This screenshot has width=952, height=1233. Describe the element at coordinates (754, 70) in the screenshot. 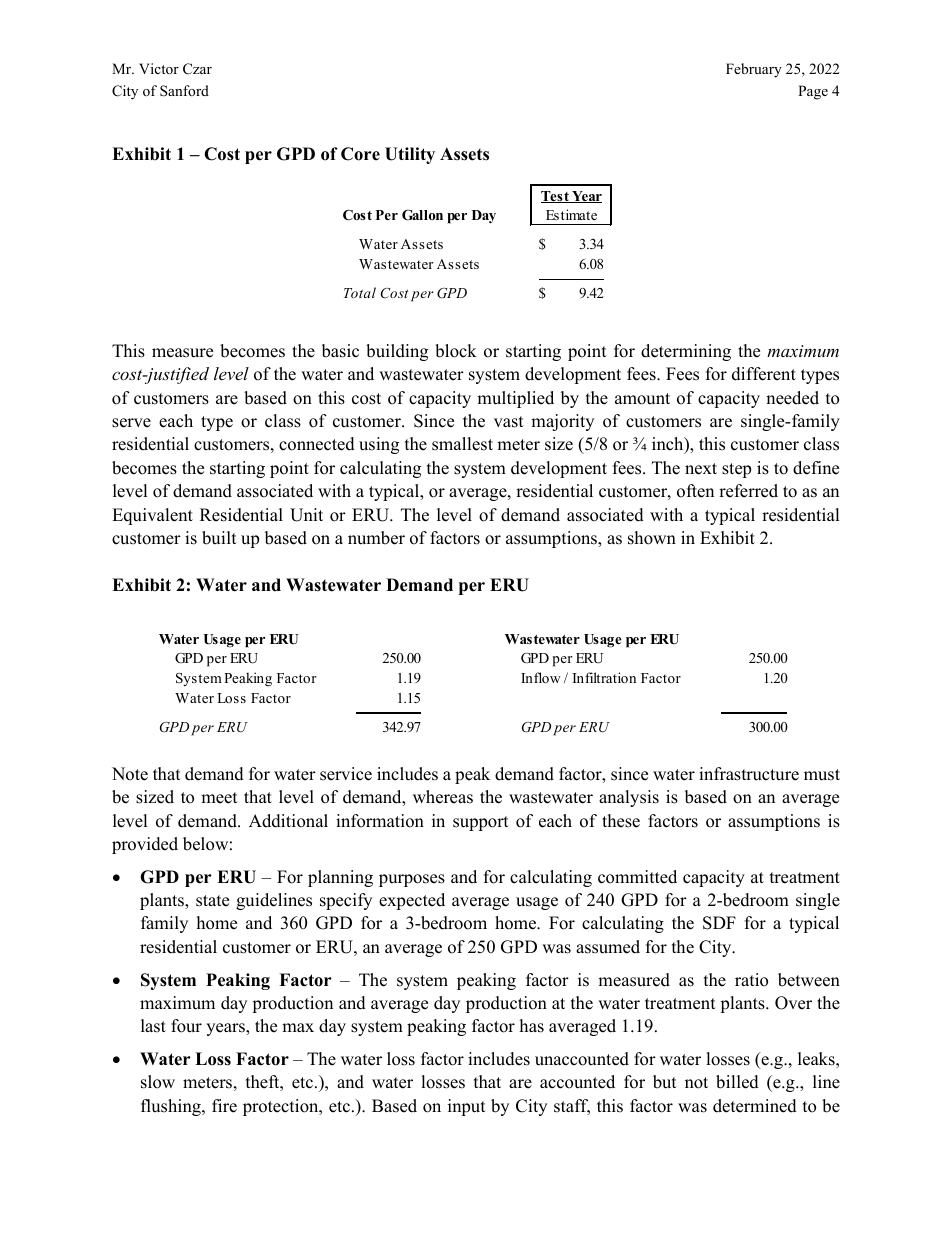

I see `February` at that location.
